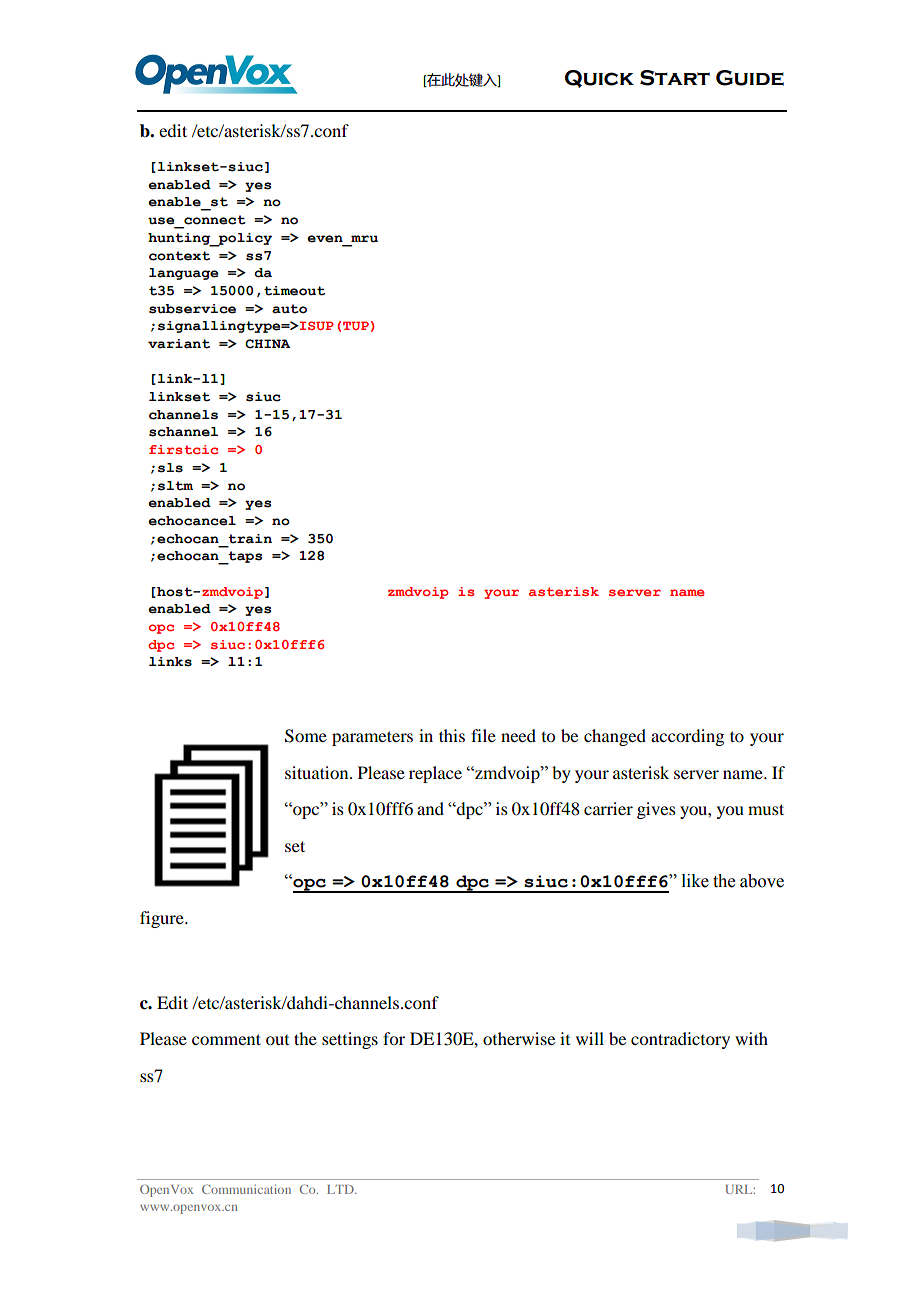  Describe the element at coordinates (341, 1189) in the screenshot. I see `LTD` at that location.
